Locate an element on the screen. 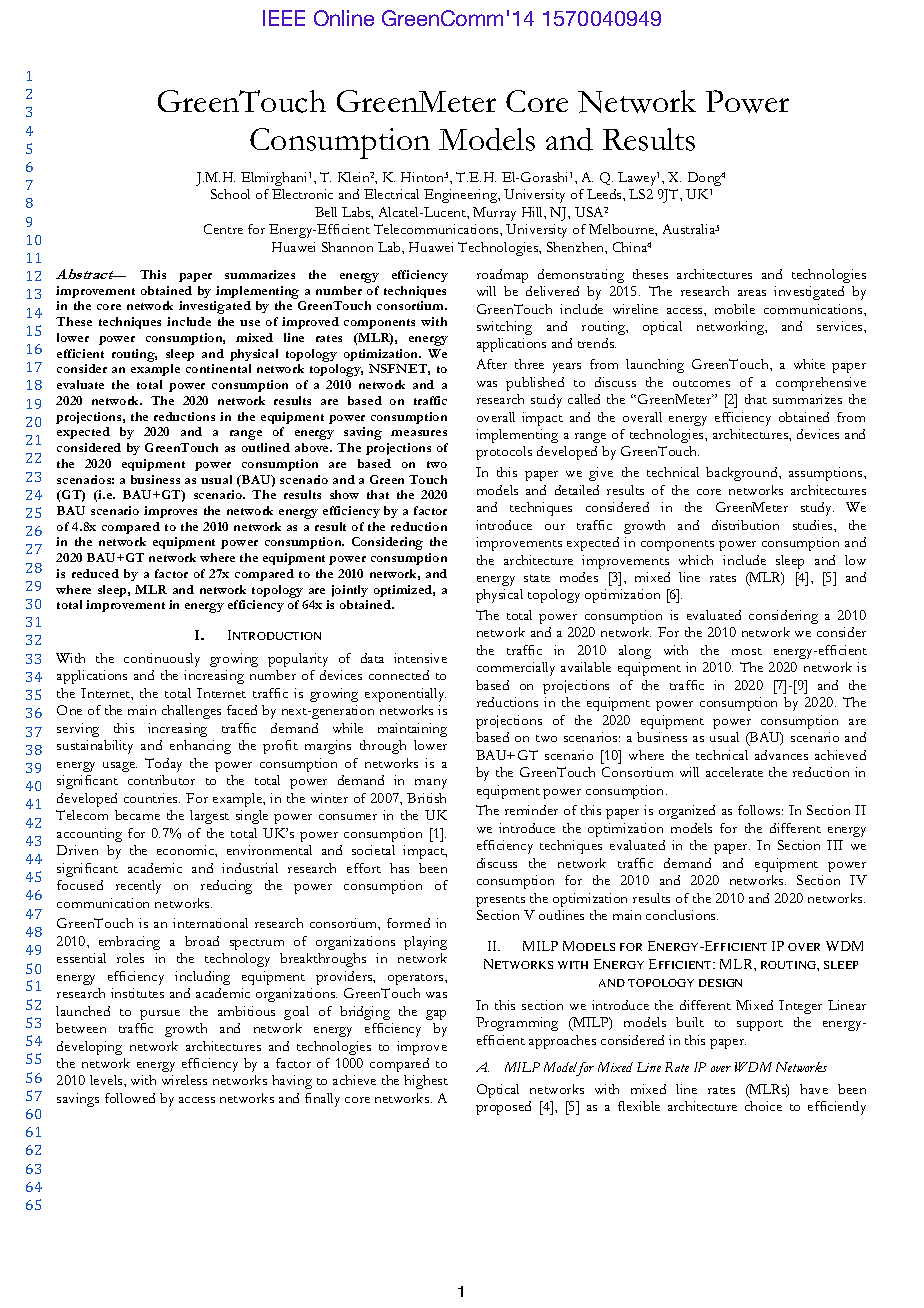  Electrical is located at coordinates (391, 194).
